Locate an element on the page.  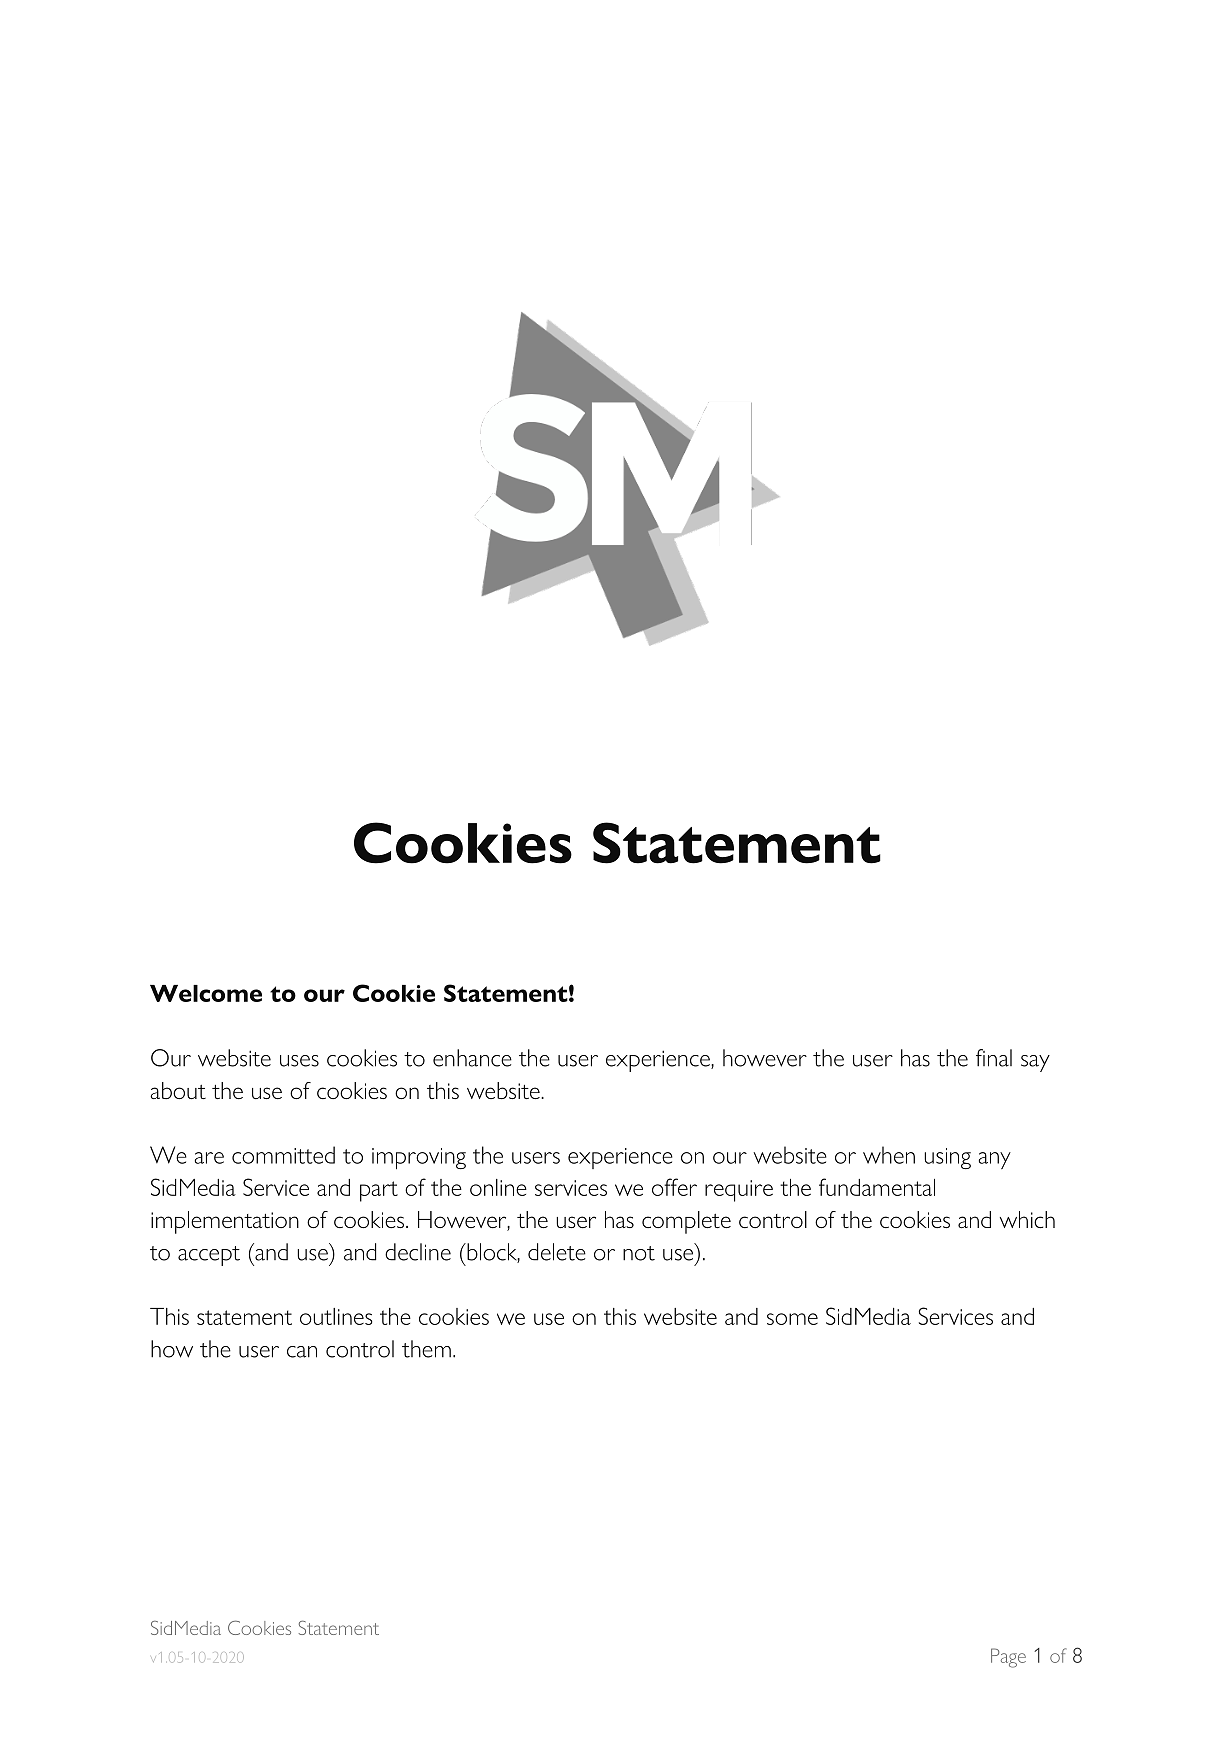
which is located at coordinates (1027, 1219).
